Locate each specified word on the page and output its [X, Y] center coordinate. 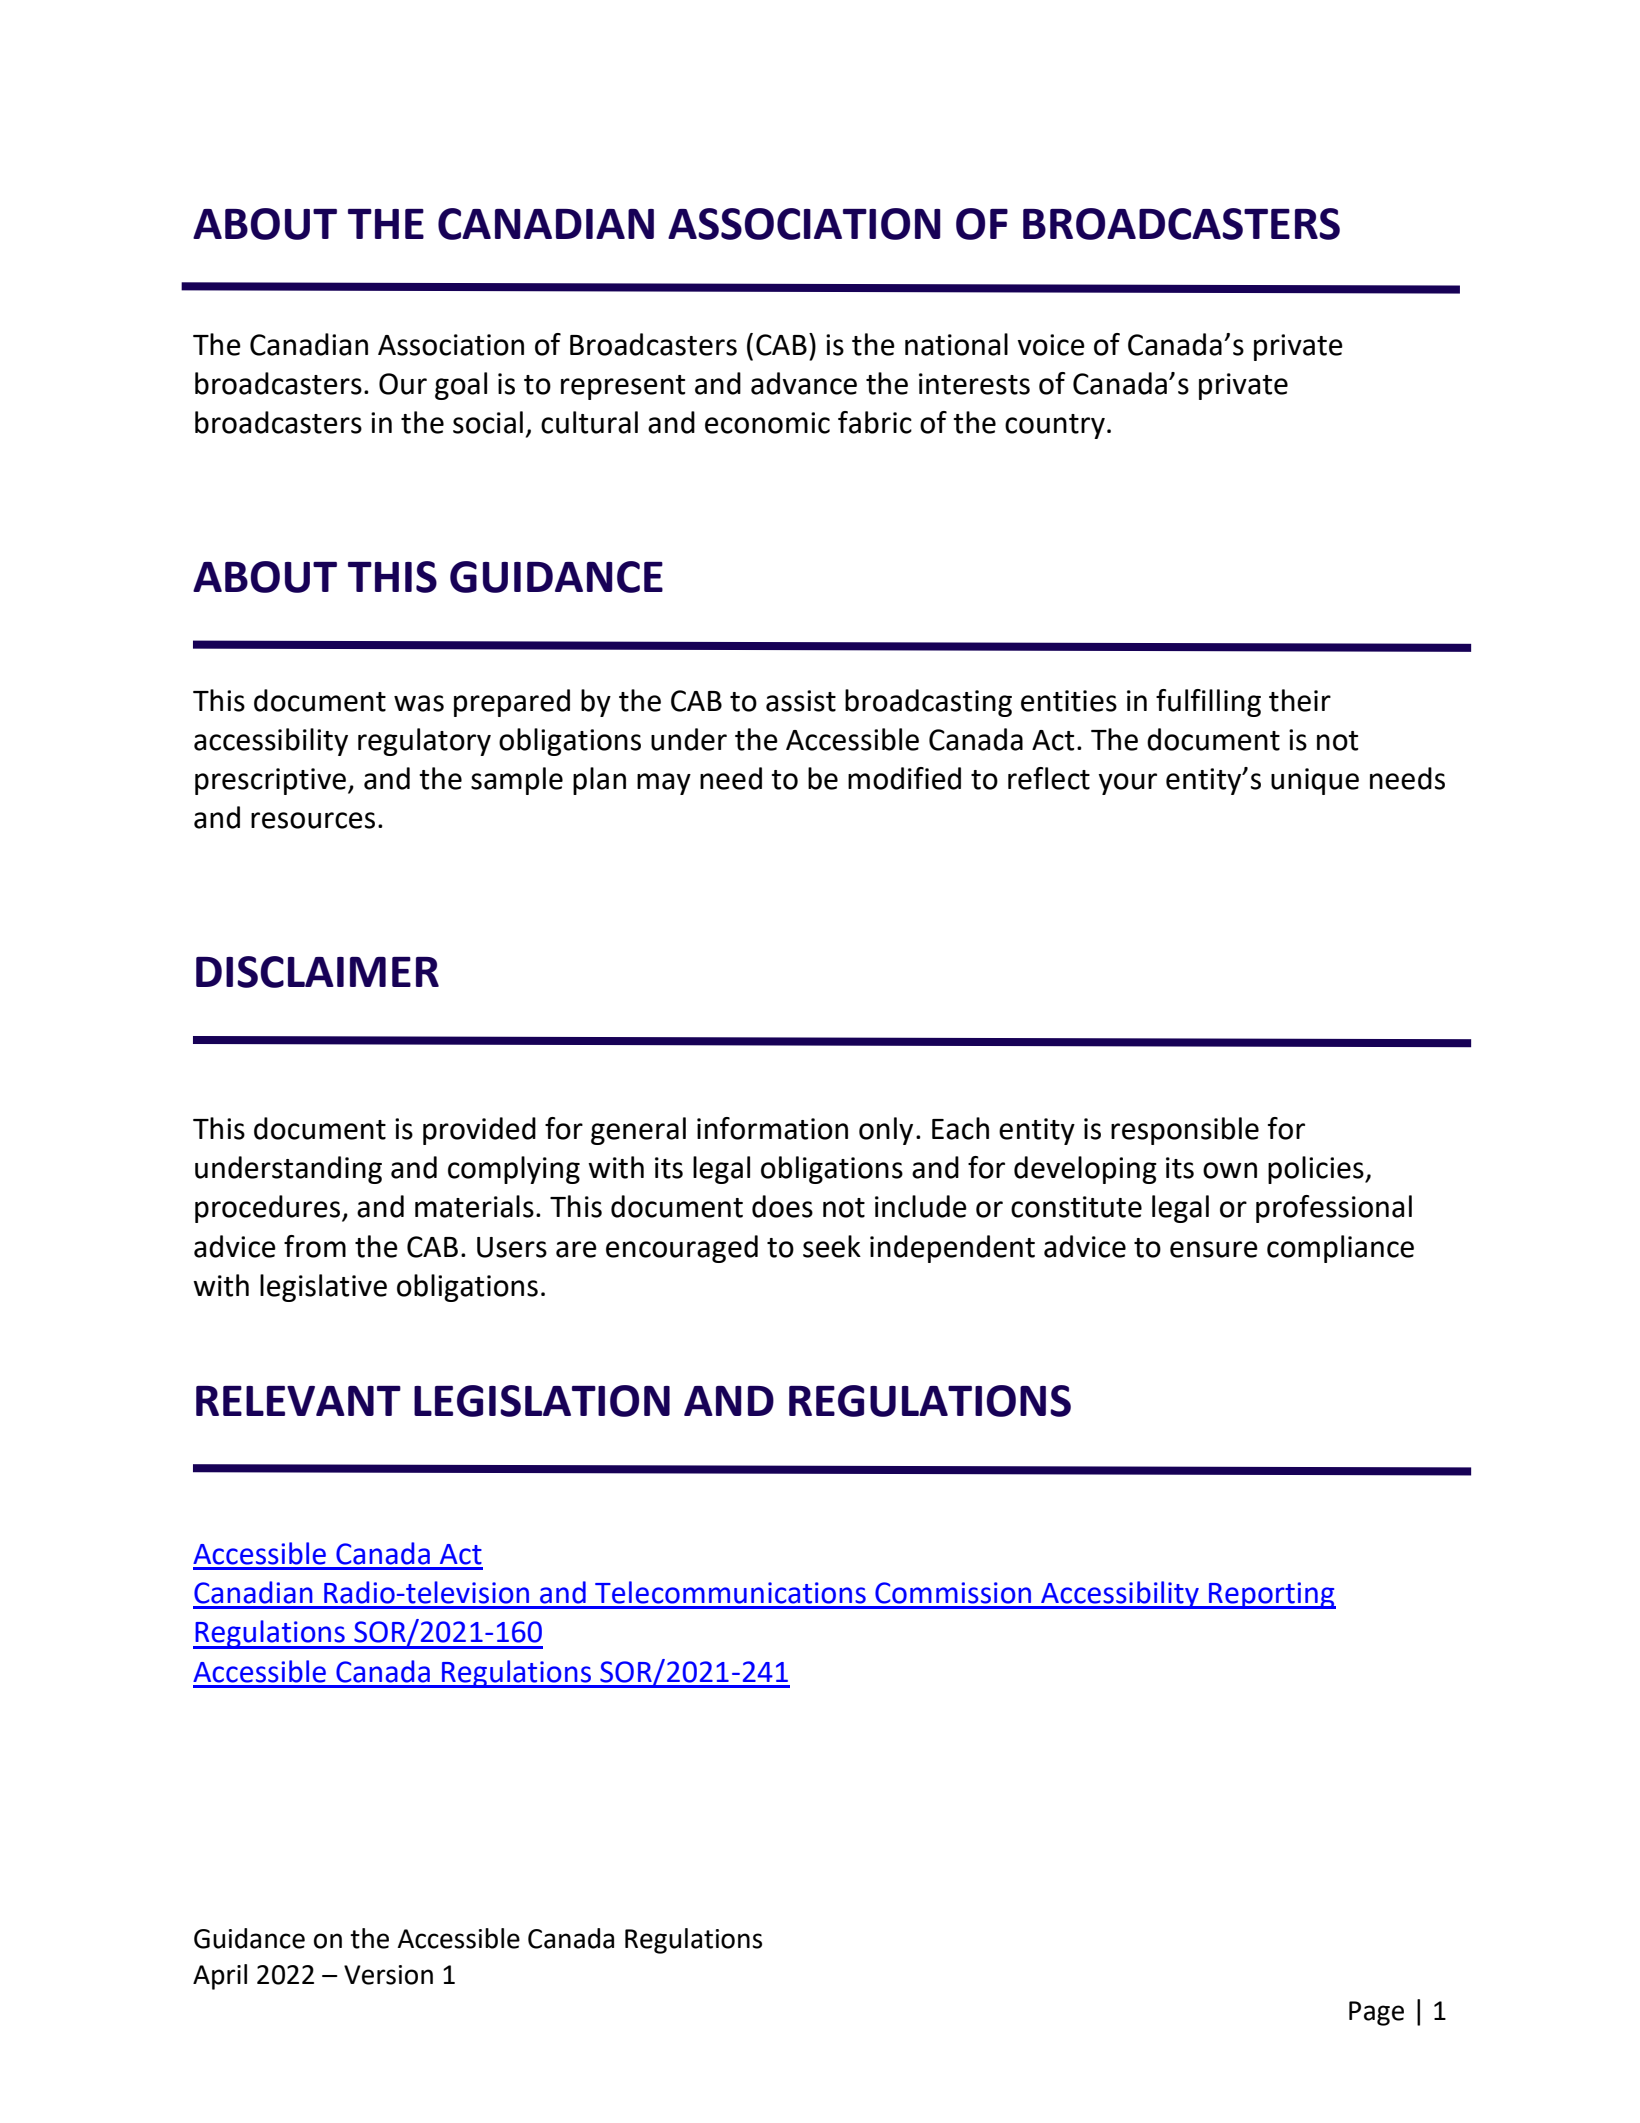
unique [1315, 781]
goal [461, 386]
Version [388, 1975]
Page [1376, 2013]
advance [804, 383]
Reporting [1271, 1595]
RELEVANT [298, 1401]
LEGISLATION [542, 1401]
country [1055, 426]
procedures [269, 1209]
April [220, 1977]
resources [313, 820]
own [1230, 1170]
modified [904, 778]
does [782, 1206]
